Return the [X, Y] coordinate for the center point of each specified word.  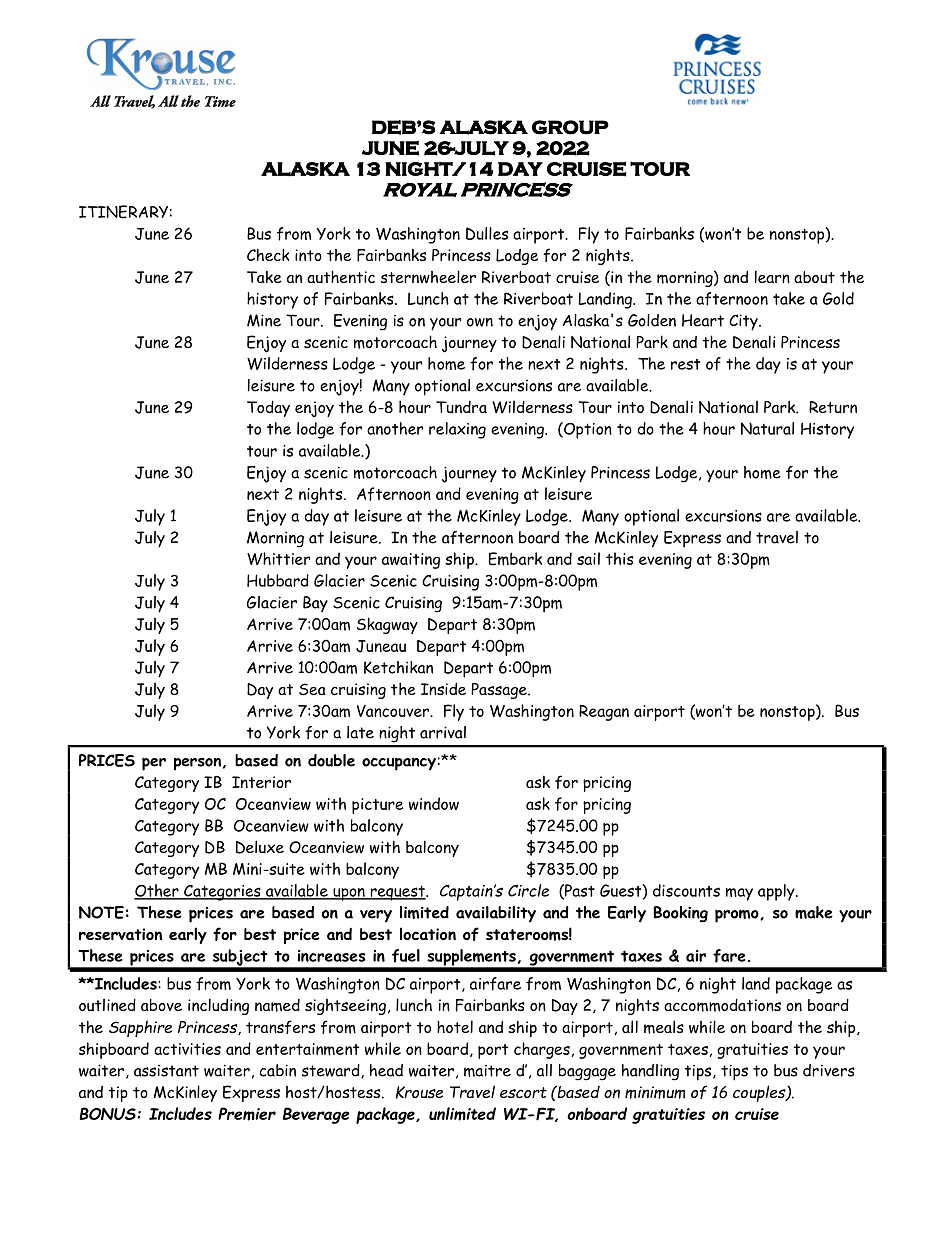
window [434, 803]
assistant [166, 1071]
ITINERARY [123, 212]
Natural [767, 428]
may [739, 894]
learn [772, 276]
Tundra [461, 407]
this [620, 558]
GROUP [570, 127]
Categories [222, 893]
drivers [829, 1070]
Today [268, 409]
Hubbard [278, 580]
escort [523, 1092]
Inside [443, 688]
